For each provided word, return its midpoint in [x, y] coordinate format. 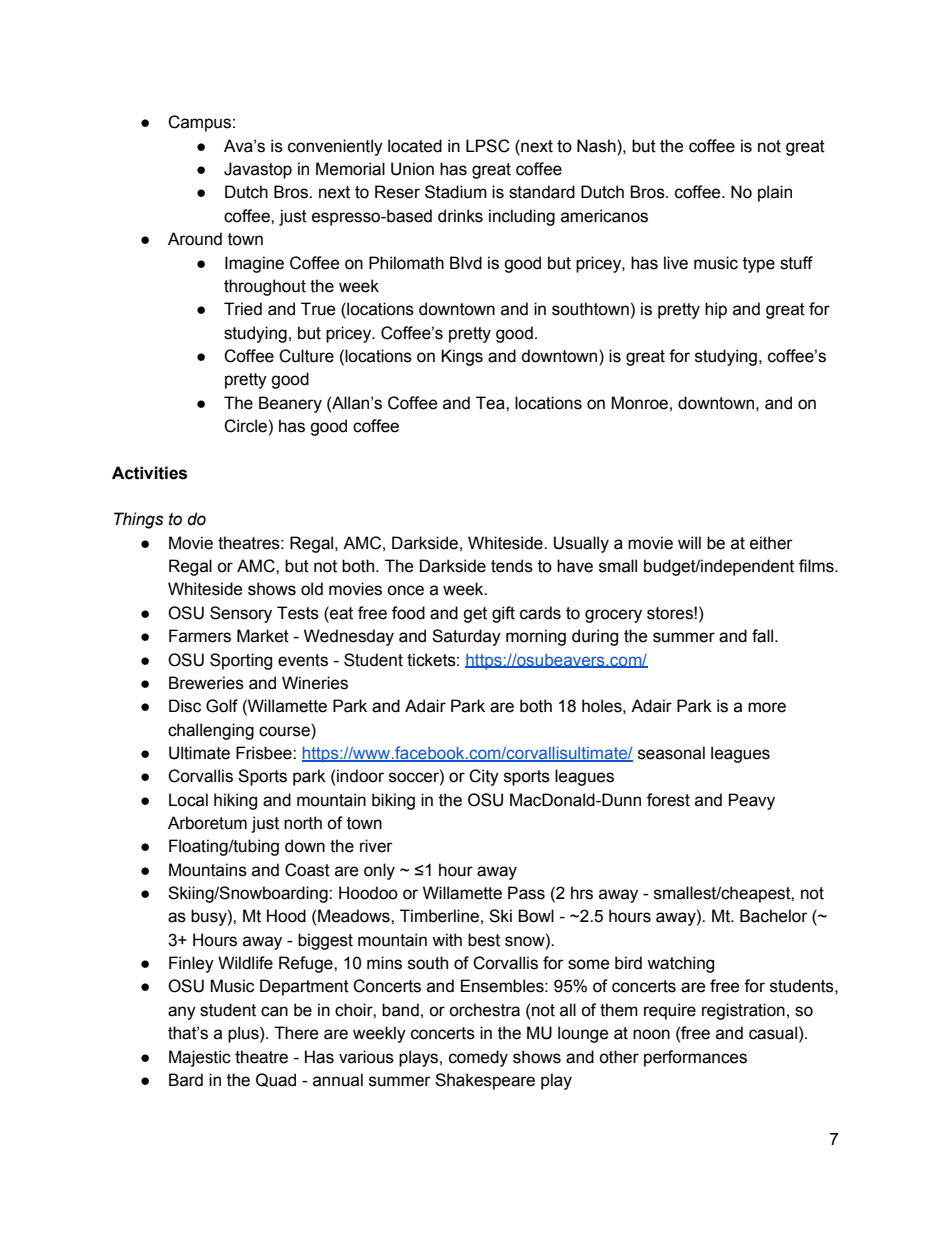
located [415, 146]
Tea [491, 403]
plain [775, 193]
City [484, 777]
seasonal [671, 753]
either [771, 543]
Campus [199, 123]
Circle [245, 426]
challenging [211, 731]
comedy [478, 1058]
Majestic [200, 1058]
